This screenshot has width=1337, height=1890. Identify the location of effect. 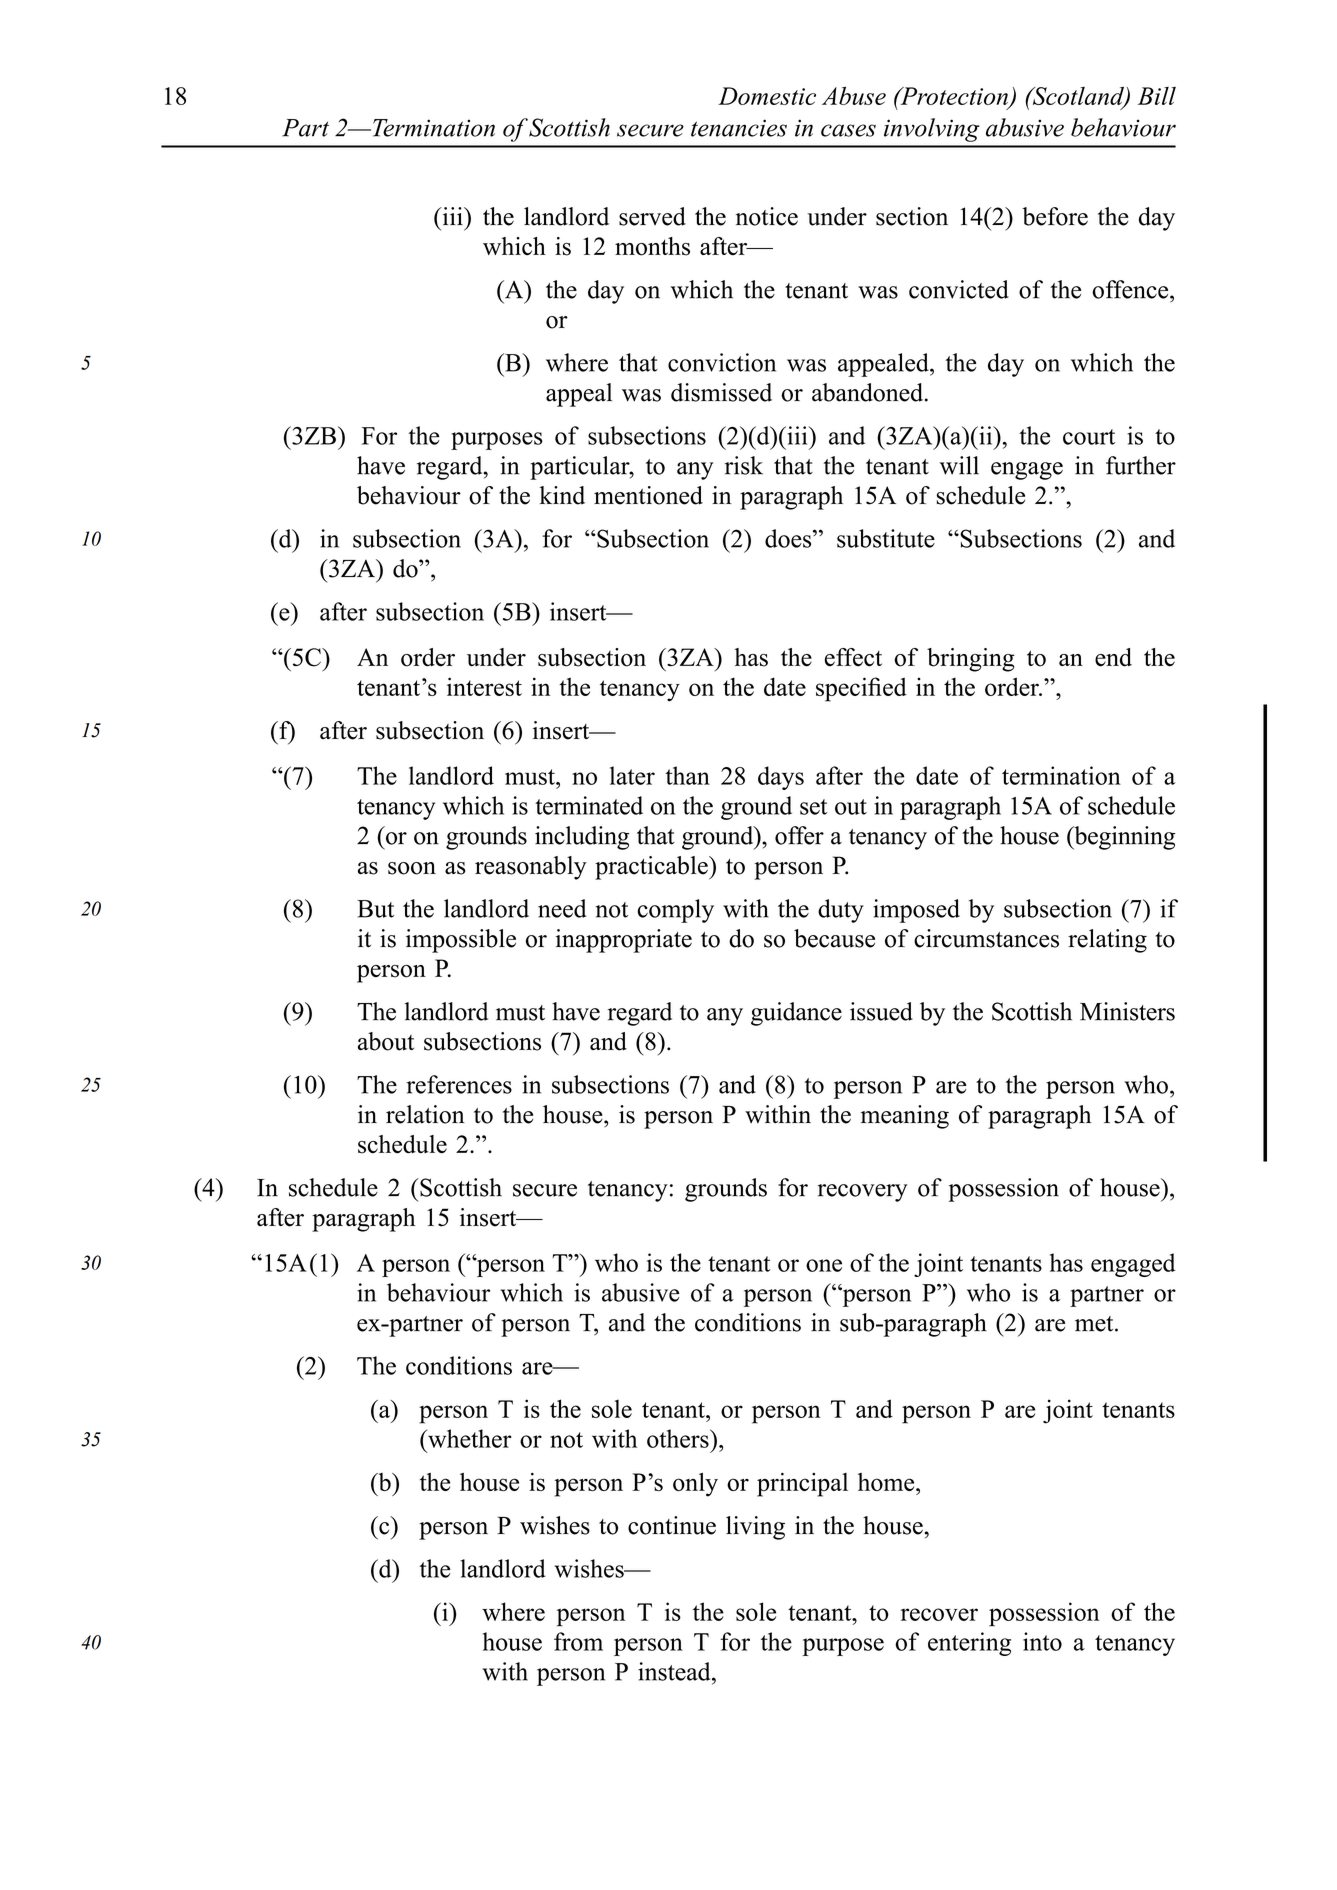
(853, 657).
